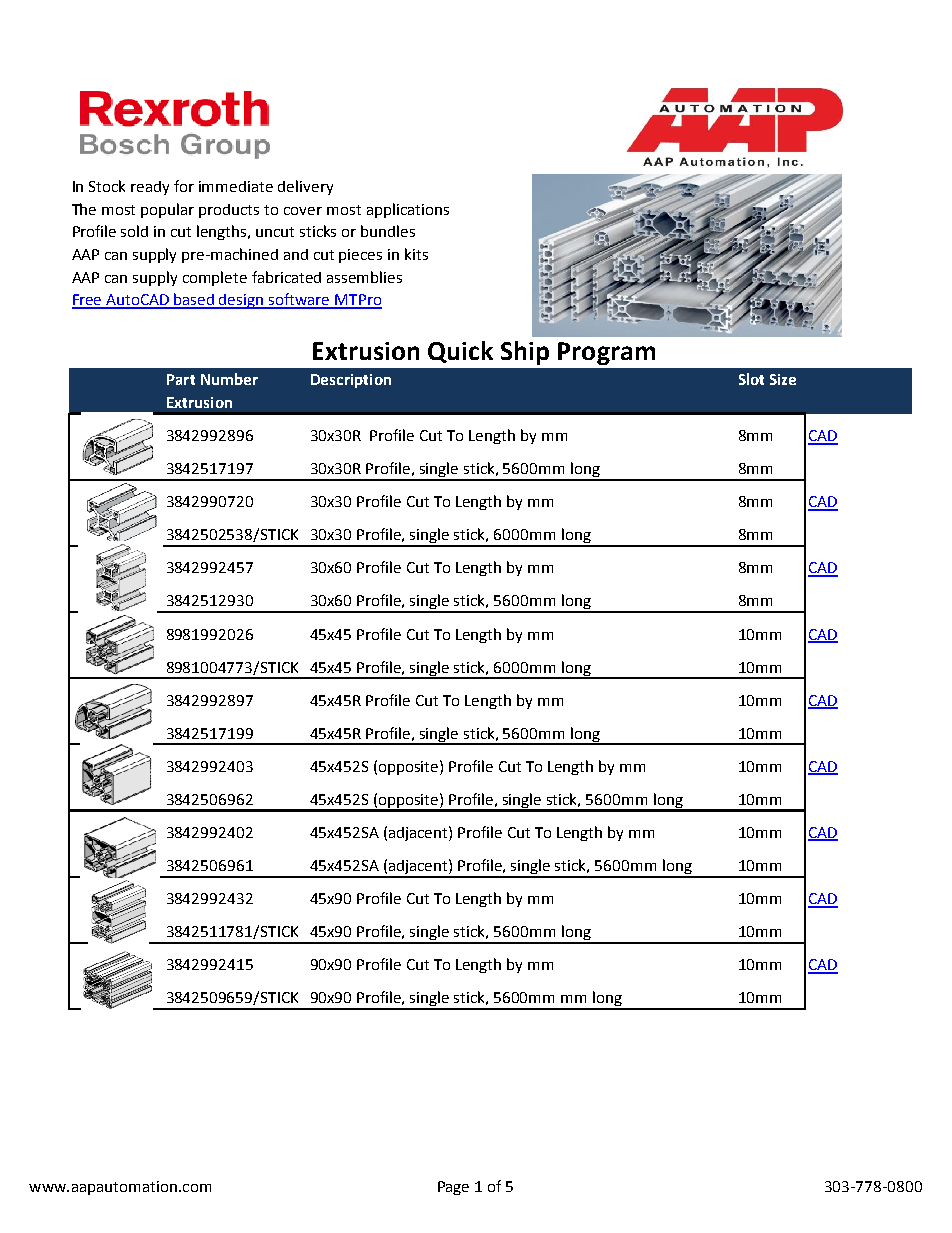 Image resolution: width=952 pixels, height=1233 pixels. Describe the element at coordinates (453, 1188) in the document. I see `Page` at that location.
